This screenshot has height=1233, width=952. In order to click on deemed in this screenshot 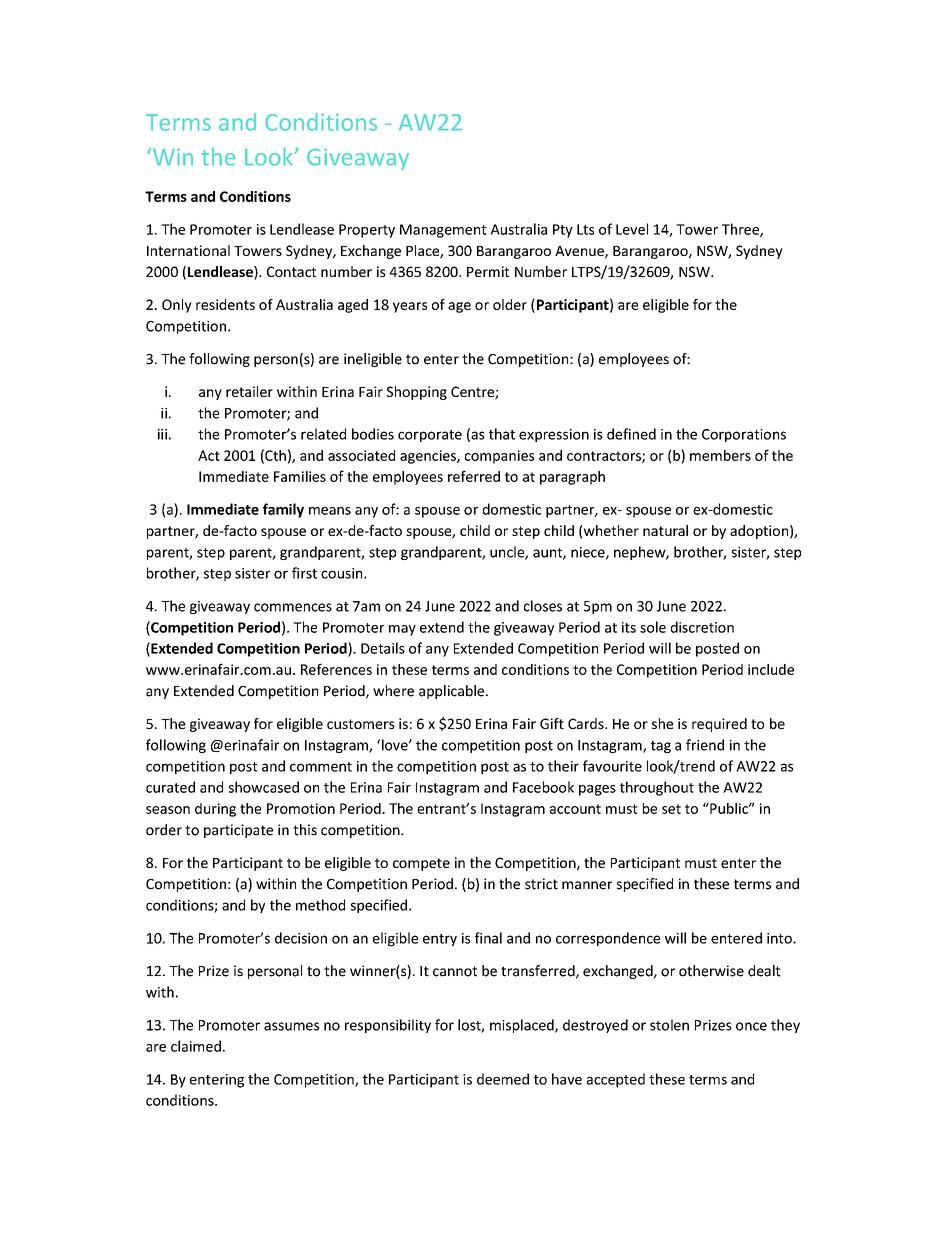, I will do `click(503, 1079)`.
